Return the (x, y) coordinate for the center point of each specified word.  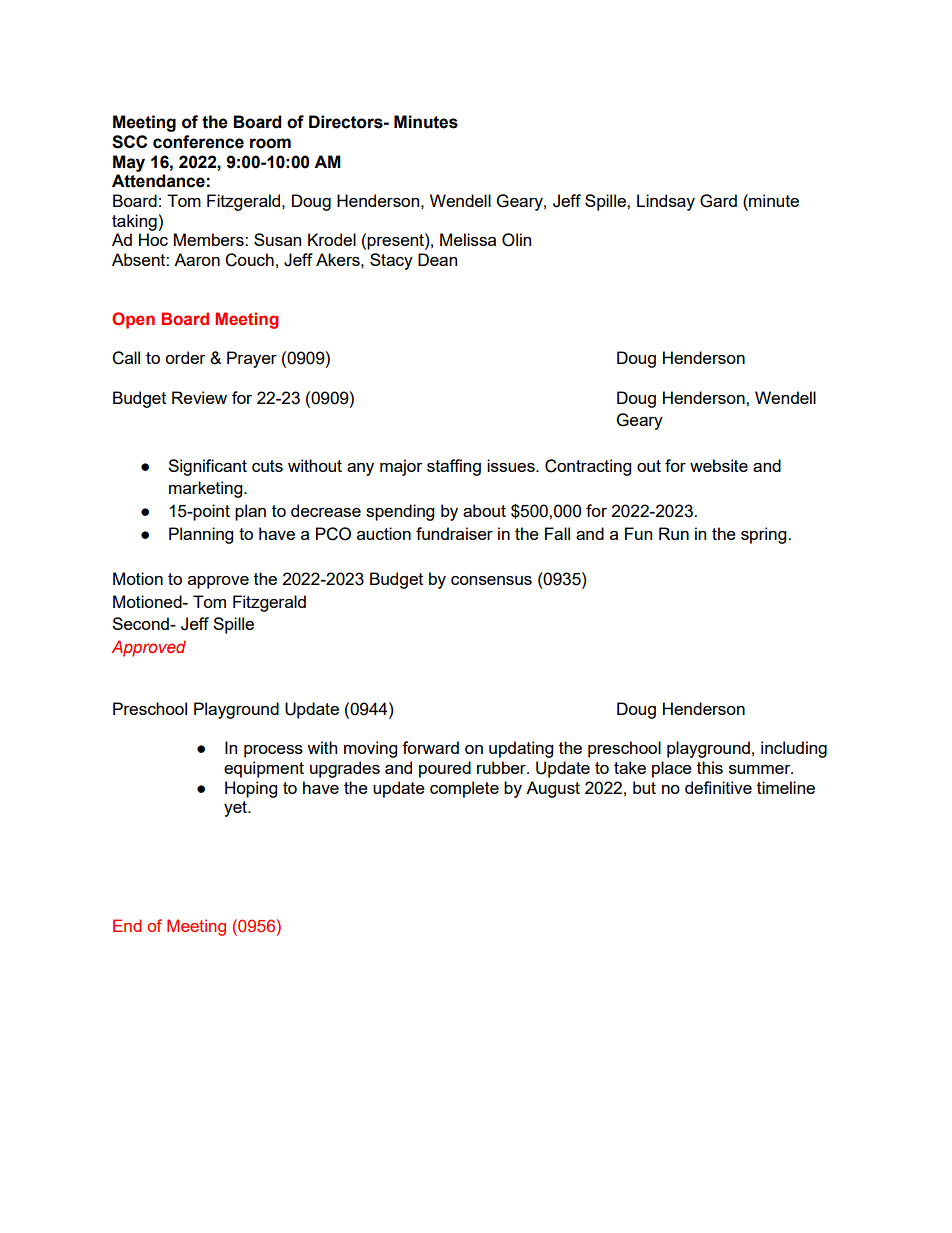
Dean (437, 259)
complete (464, 789)
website (719, 465)
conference (198, 142)
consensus (491, 580)
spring (765, 535)
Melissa (468, 239)
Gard (718, 201)
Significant (207, 467)
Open (133, 320)
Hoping (251, 789)
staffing (454, 467)
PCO (333, 534)
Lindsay (666, 202)
